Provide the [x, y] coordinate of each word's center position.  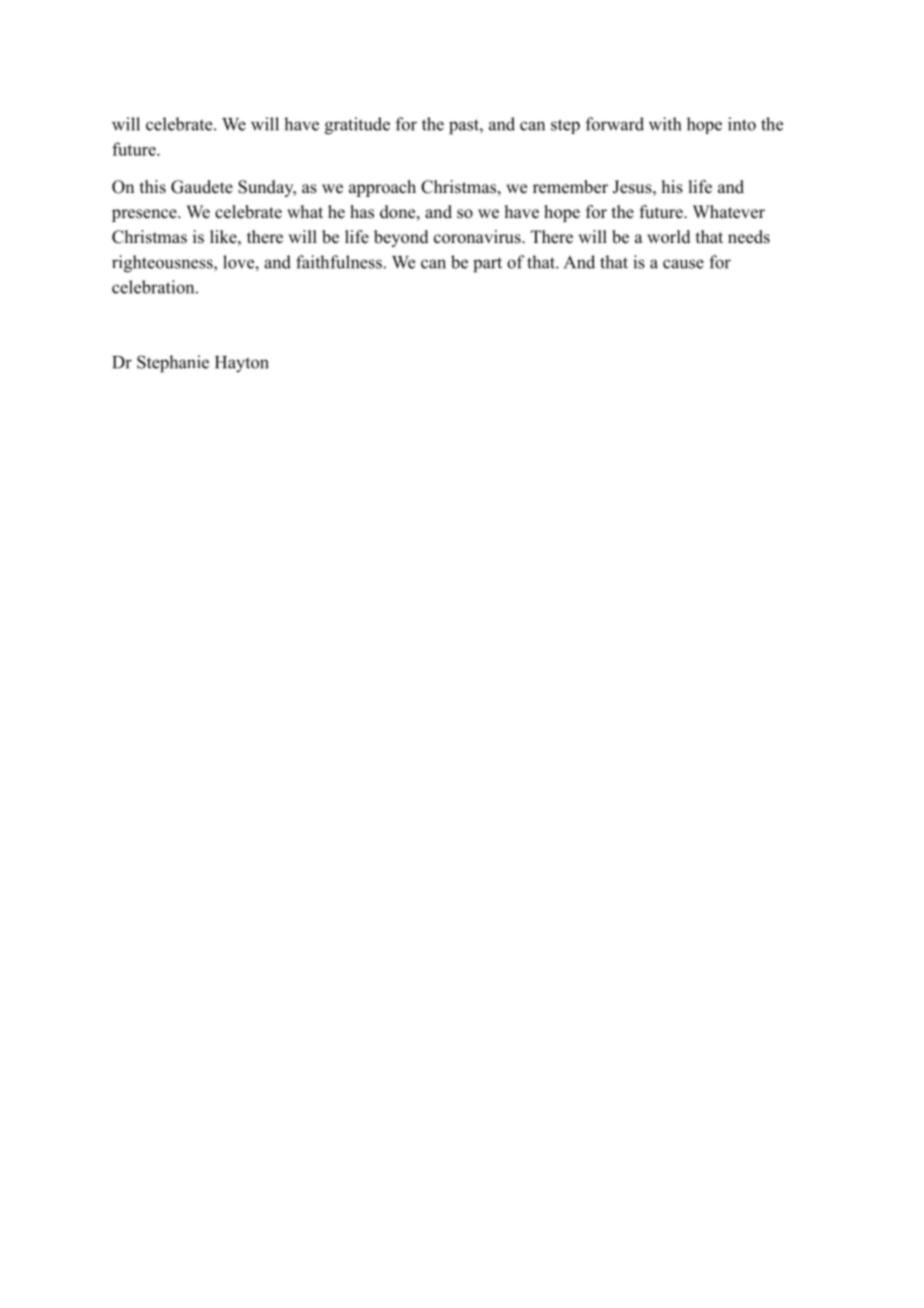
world [669, 237]
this [153, 187]
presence [145, 215]
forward [615, 124]
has [362, 212]
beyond [401, 238]
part [487, 265]
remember [570, 187]
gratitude [357, 126]
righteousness [163, 264]
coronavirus [478, 237]
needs [749, 237]
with [665, 124]
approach [382, 188]
